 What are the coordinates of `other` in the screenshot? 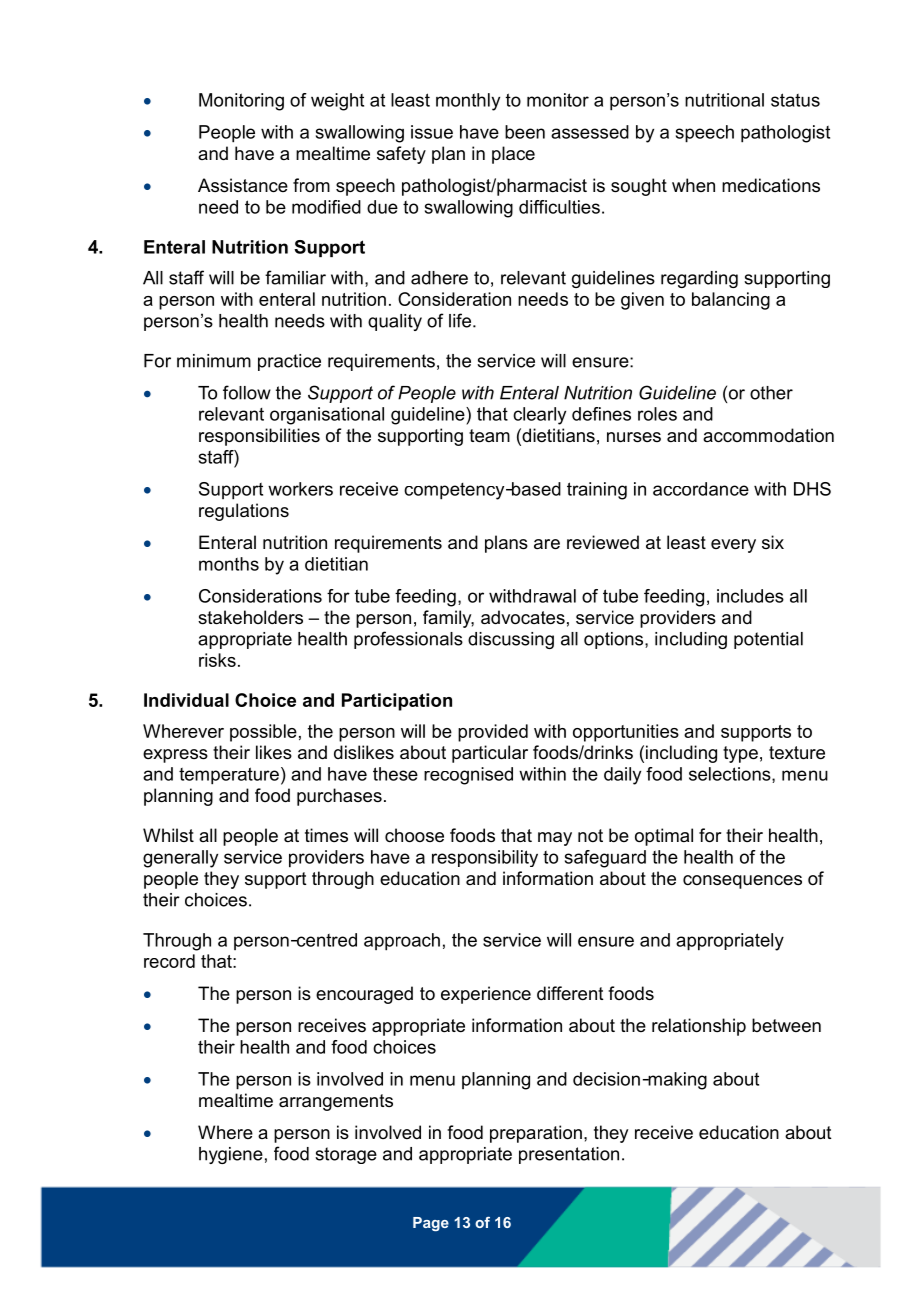 It's located at (771, 393).
